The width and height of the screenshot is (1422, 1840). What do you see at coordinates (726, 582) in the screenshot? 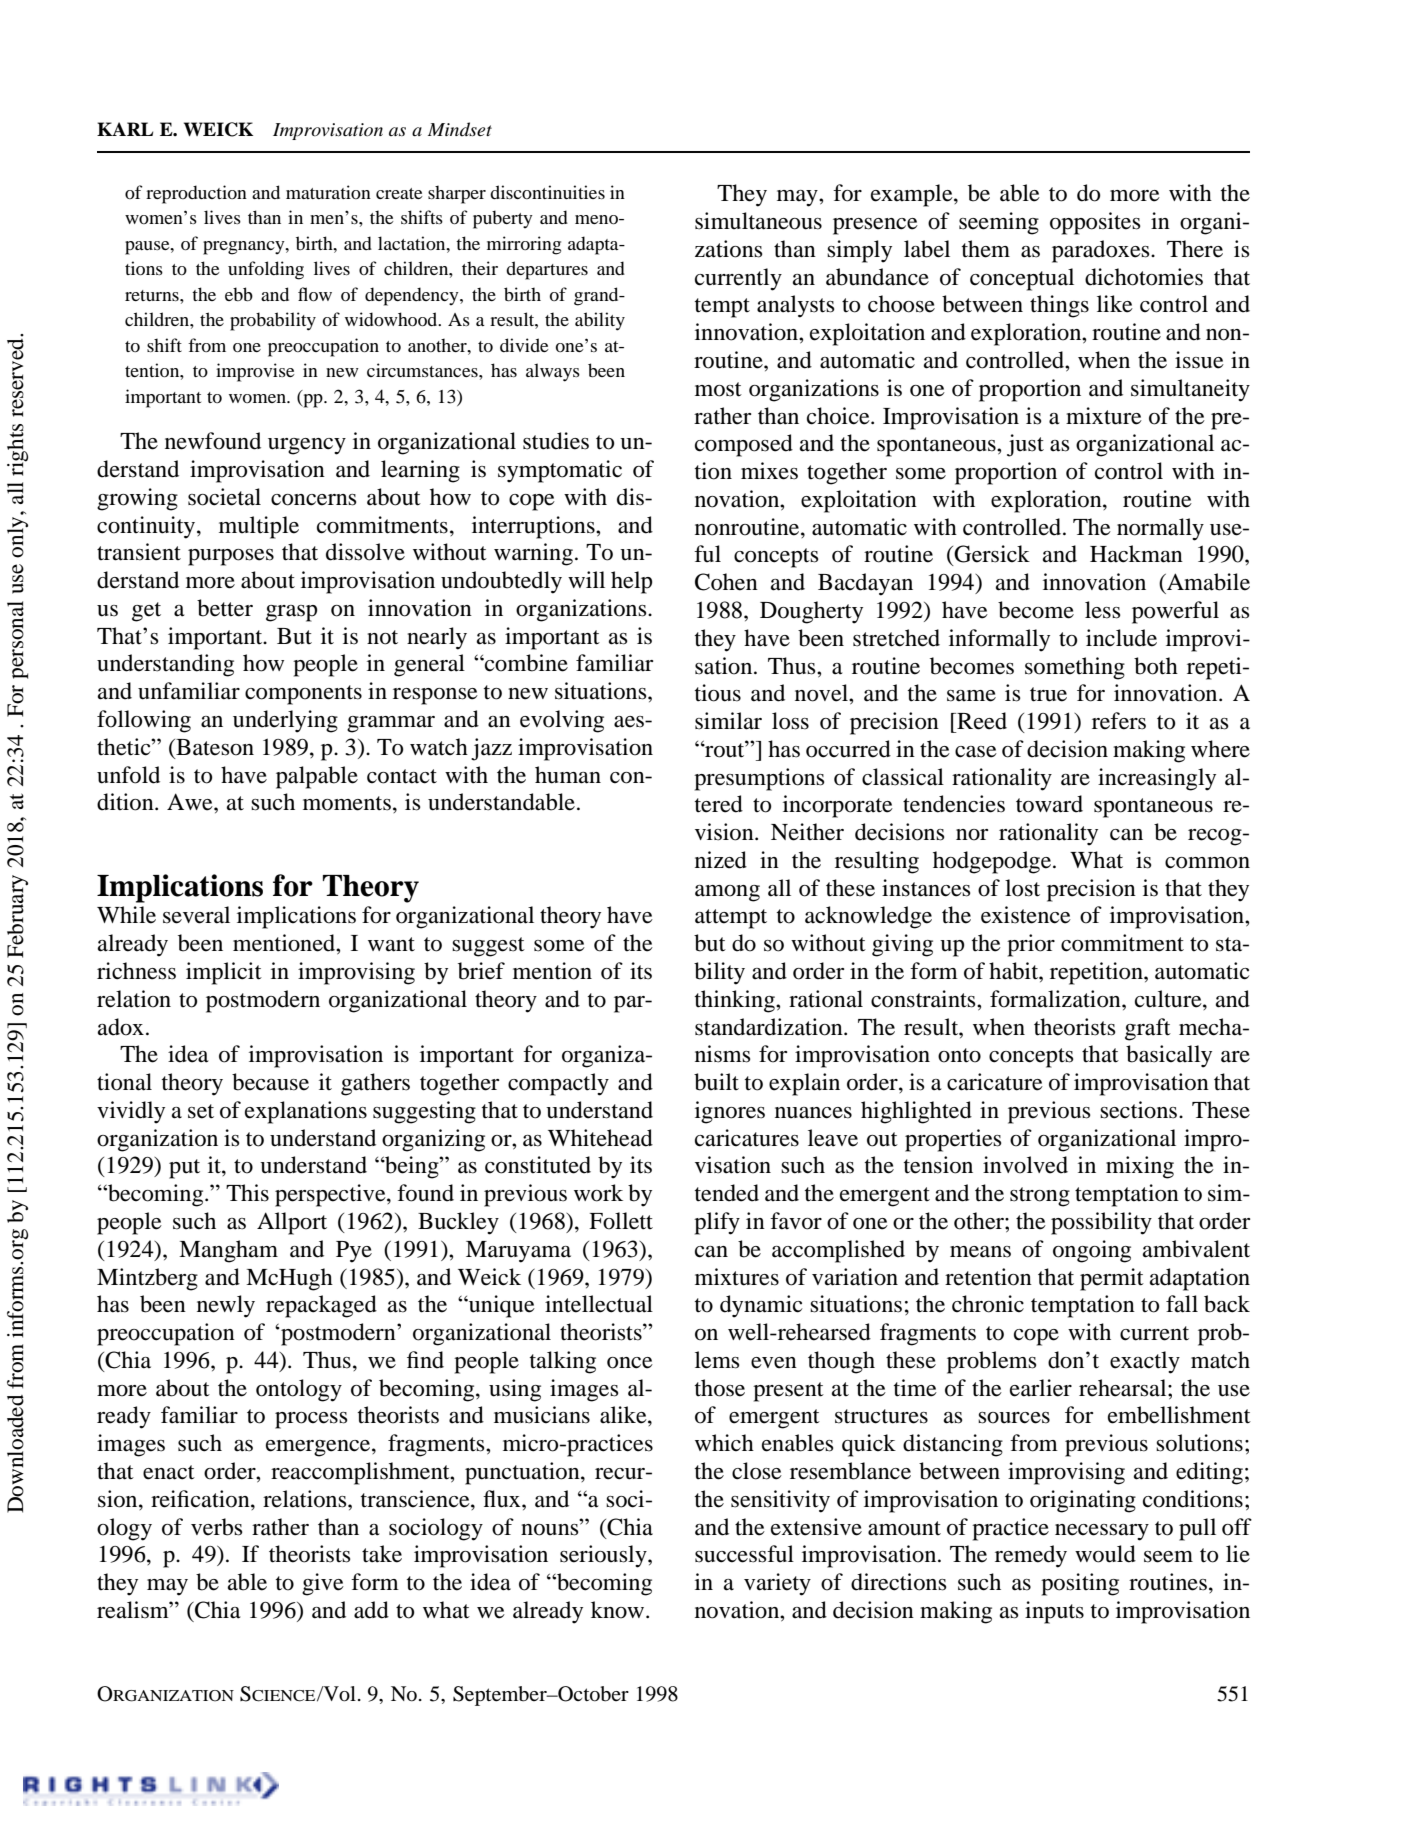
I see `Cohen` at bounding box center [726, 582].
